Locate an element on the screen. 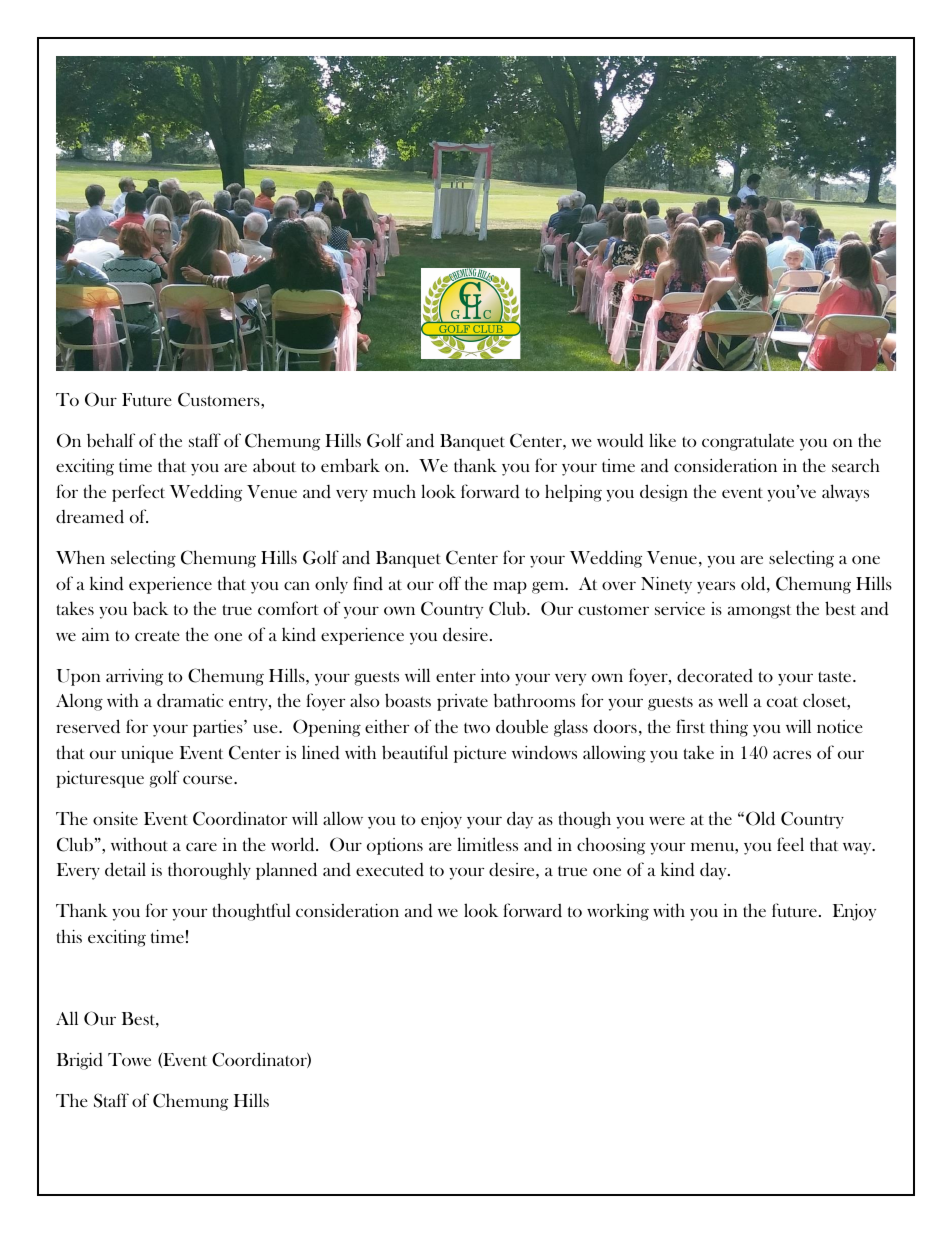 This screenshot has height=1233, width=952. beautiful is located at coordinates (415, 752).
